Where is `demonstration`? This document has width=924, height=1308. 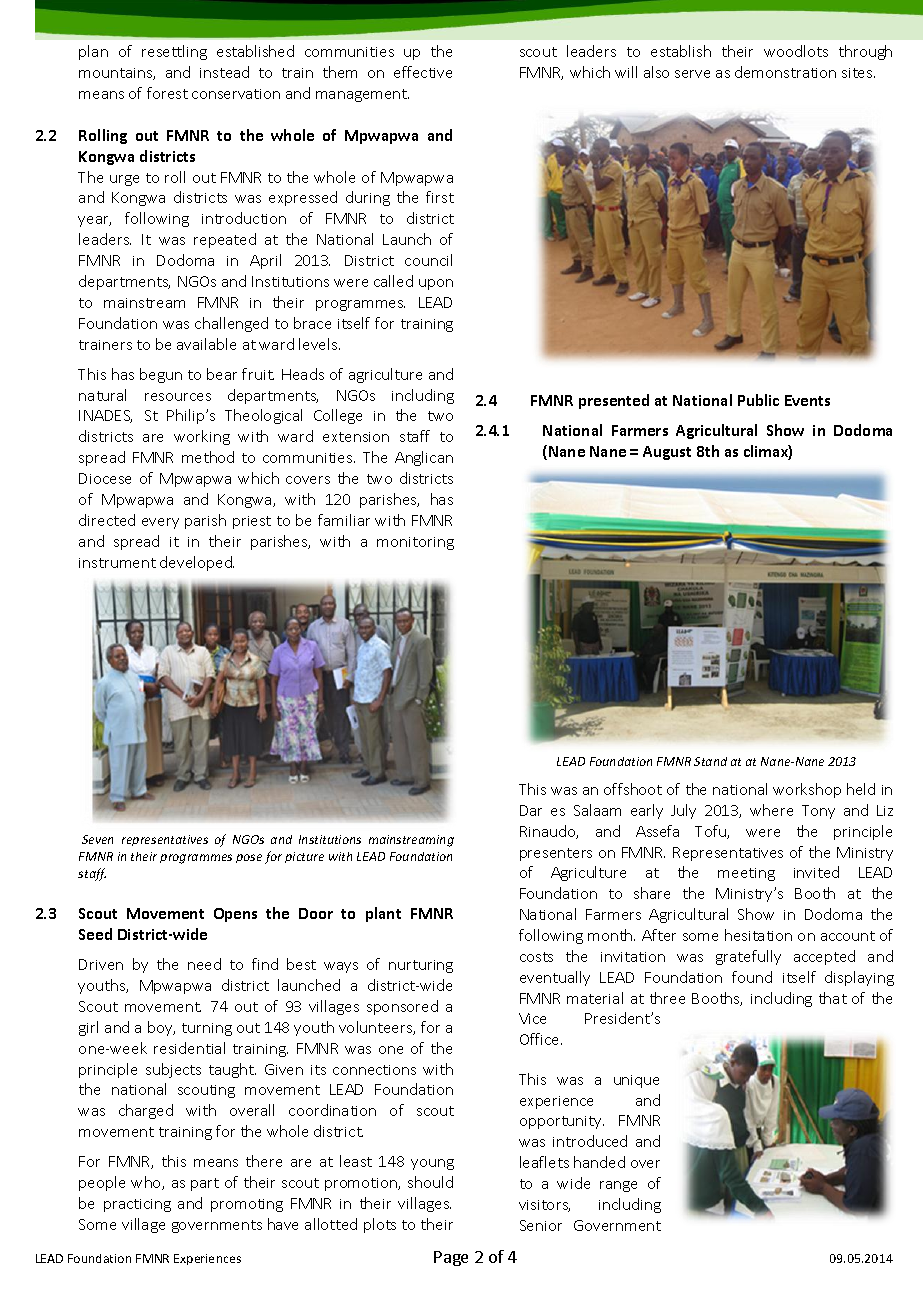 demonstration is located at coordinates (785, 72).
